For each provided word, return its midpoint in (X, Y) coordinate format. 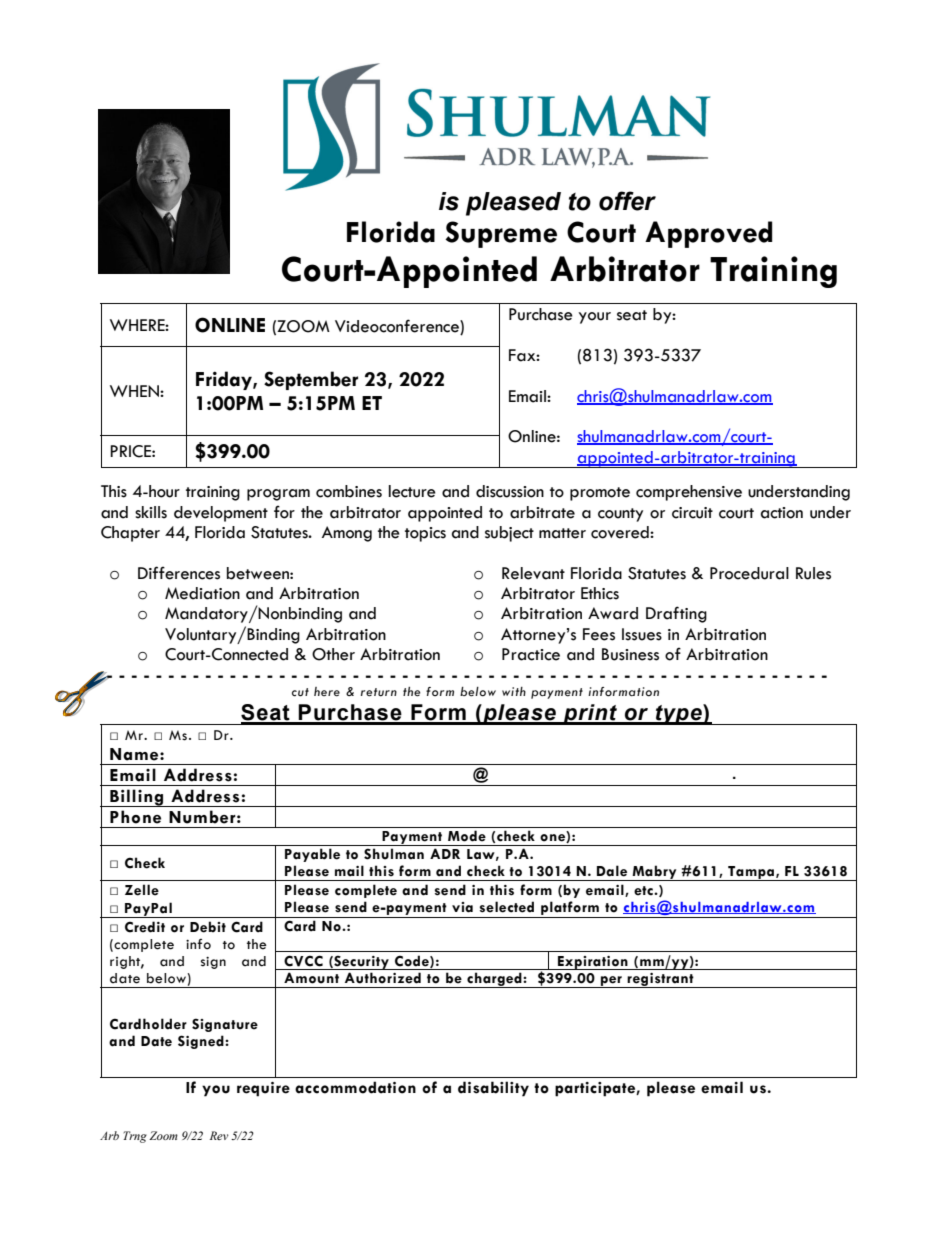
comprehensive (689, 493)
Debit (208, 927)
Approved (708, 234)
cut (300, 692)
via (462, 907)
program (278, 495)
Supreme (501, 234)
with (514, 691)
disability (493, 1089)
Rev (219, 1135)
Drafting (676, 614)
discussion (510, 491)
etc (644, 891)
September (311, 380)
